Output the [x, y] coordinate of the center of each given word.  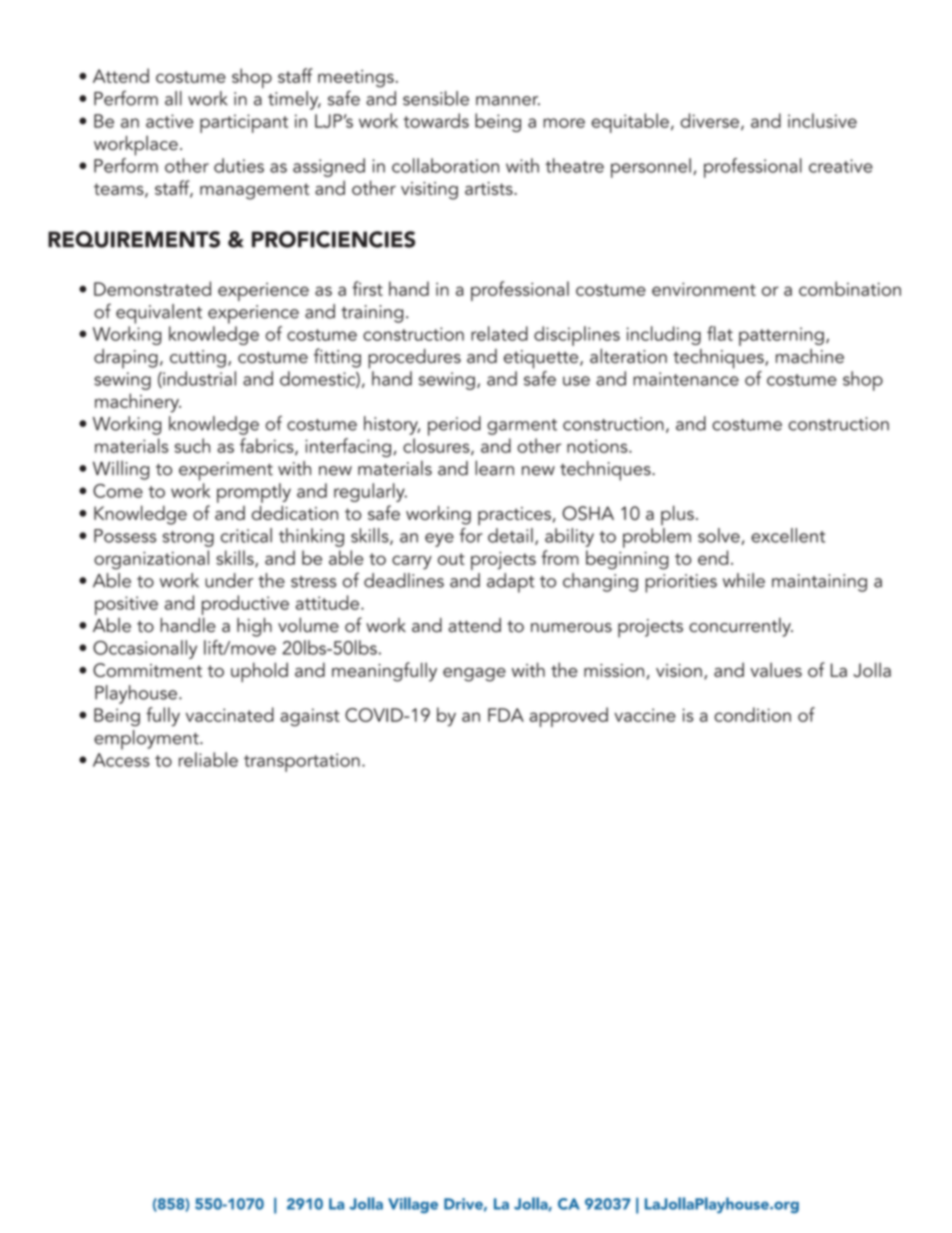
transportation [302, 762]
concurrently [741, 627]
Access [121, 760]
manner [508, 101]
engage [474, 675]
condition [752, 714]
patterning [781, 336]
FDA [506, 715]
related [499, 333]
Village [413, 1205]
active [169, 121]
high [254, 627]
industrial [198, 379]
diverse [709, 120]
